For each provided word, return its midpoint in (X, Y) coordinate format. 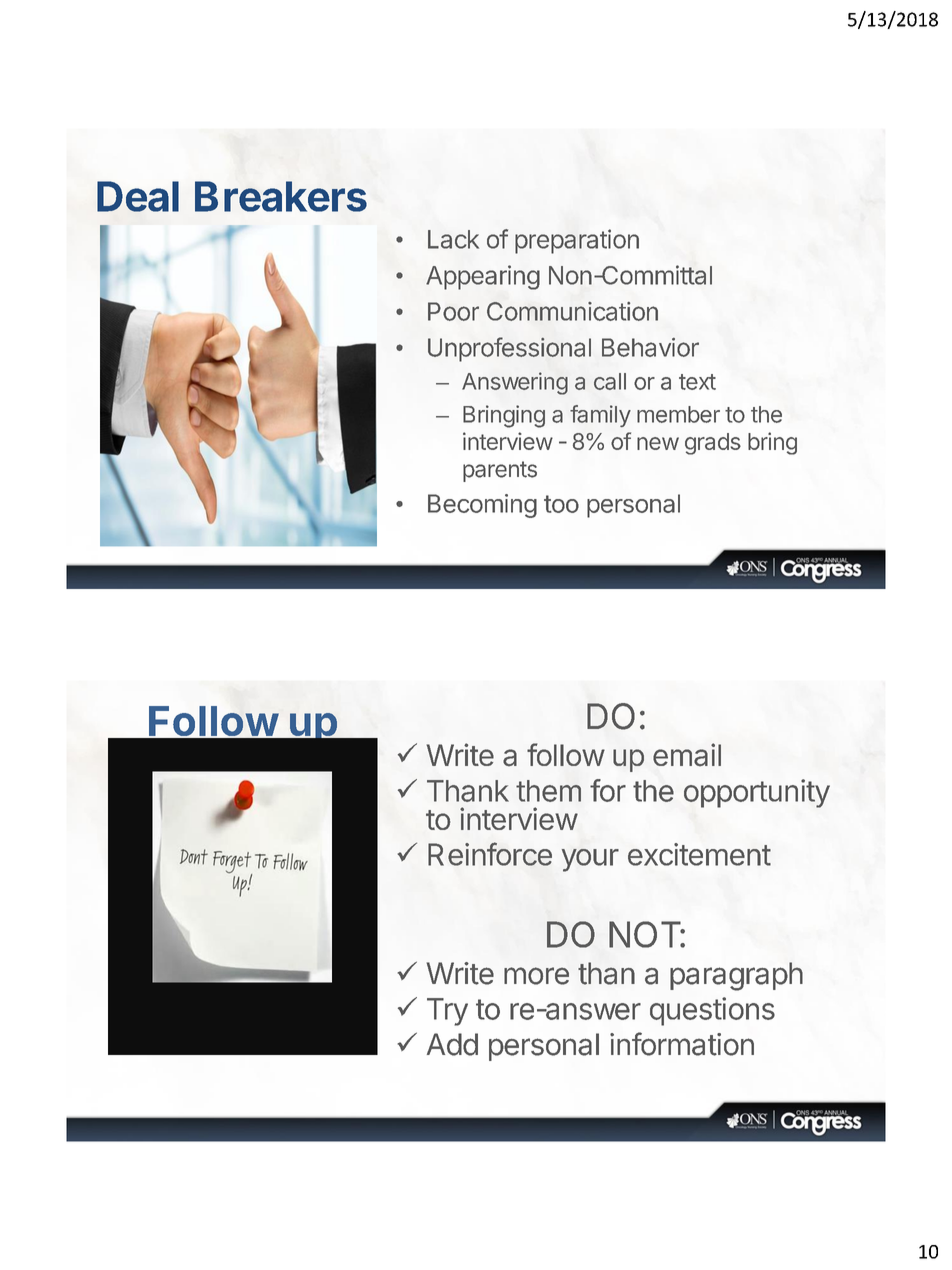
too (561, 504)
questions (712, 1011)
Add (452, 1044)
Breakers (281, 196)
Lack (453, 239)
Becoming (482, 506)
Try (447, 1012)
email (687, 755)
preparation (577, 241)
